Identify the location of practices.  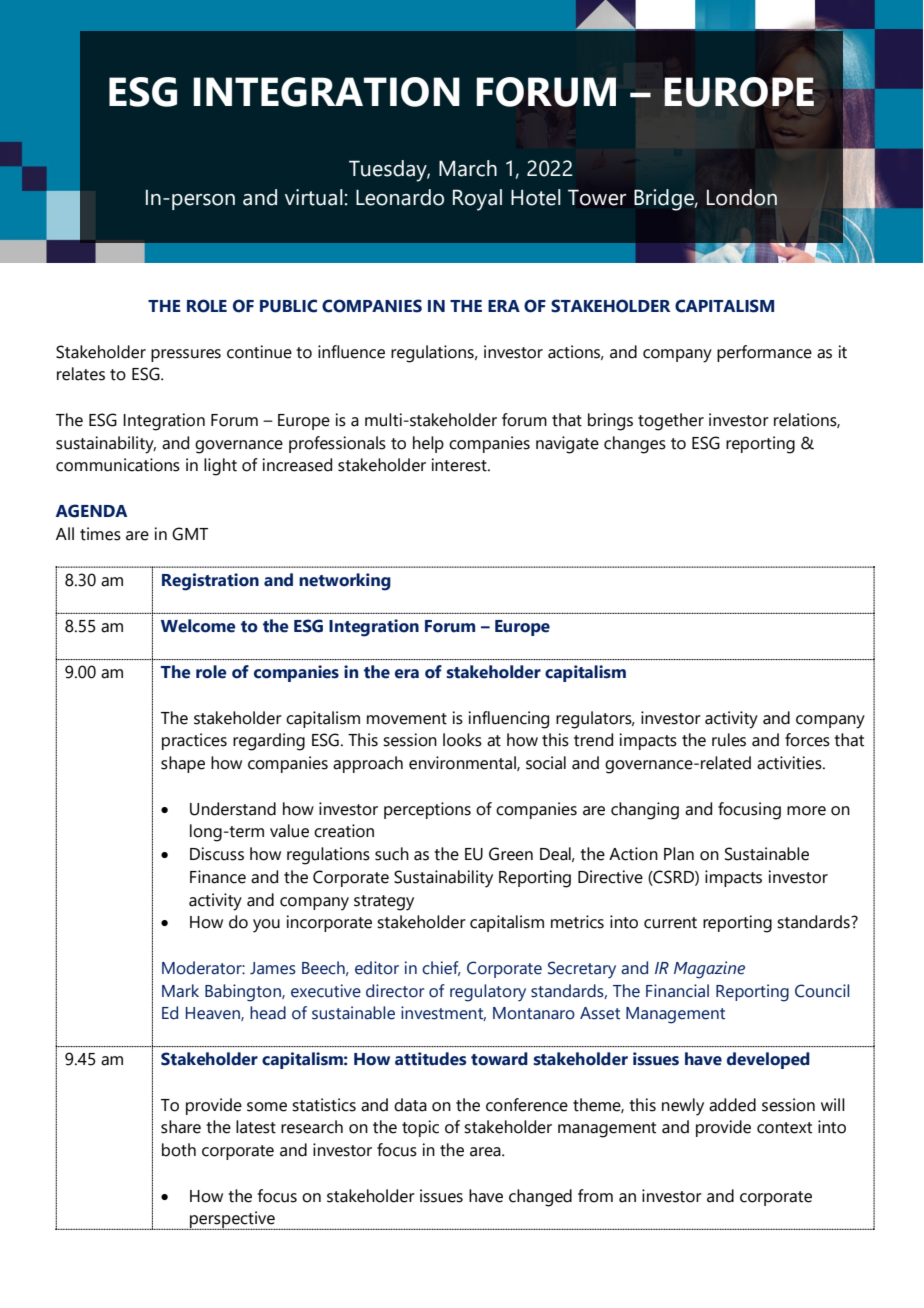
(194, 741).
